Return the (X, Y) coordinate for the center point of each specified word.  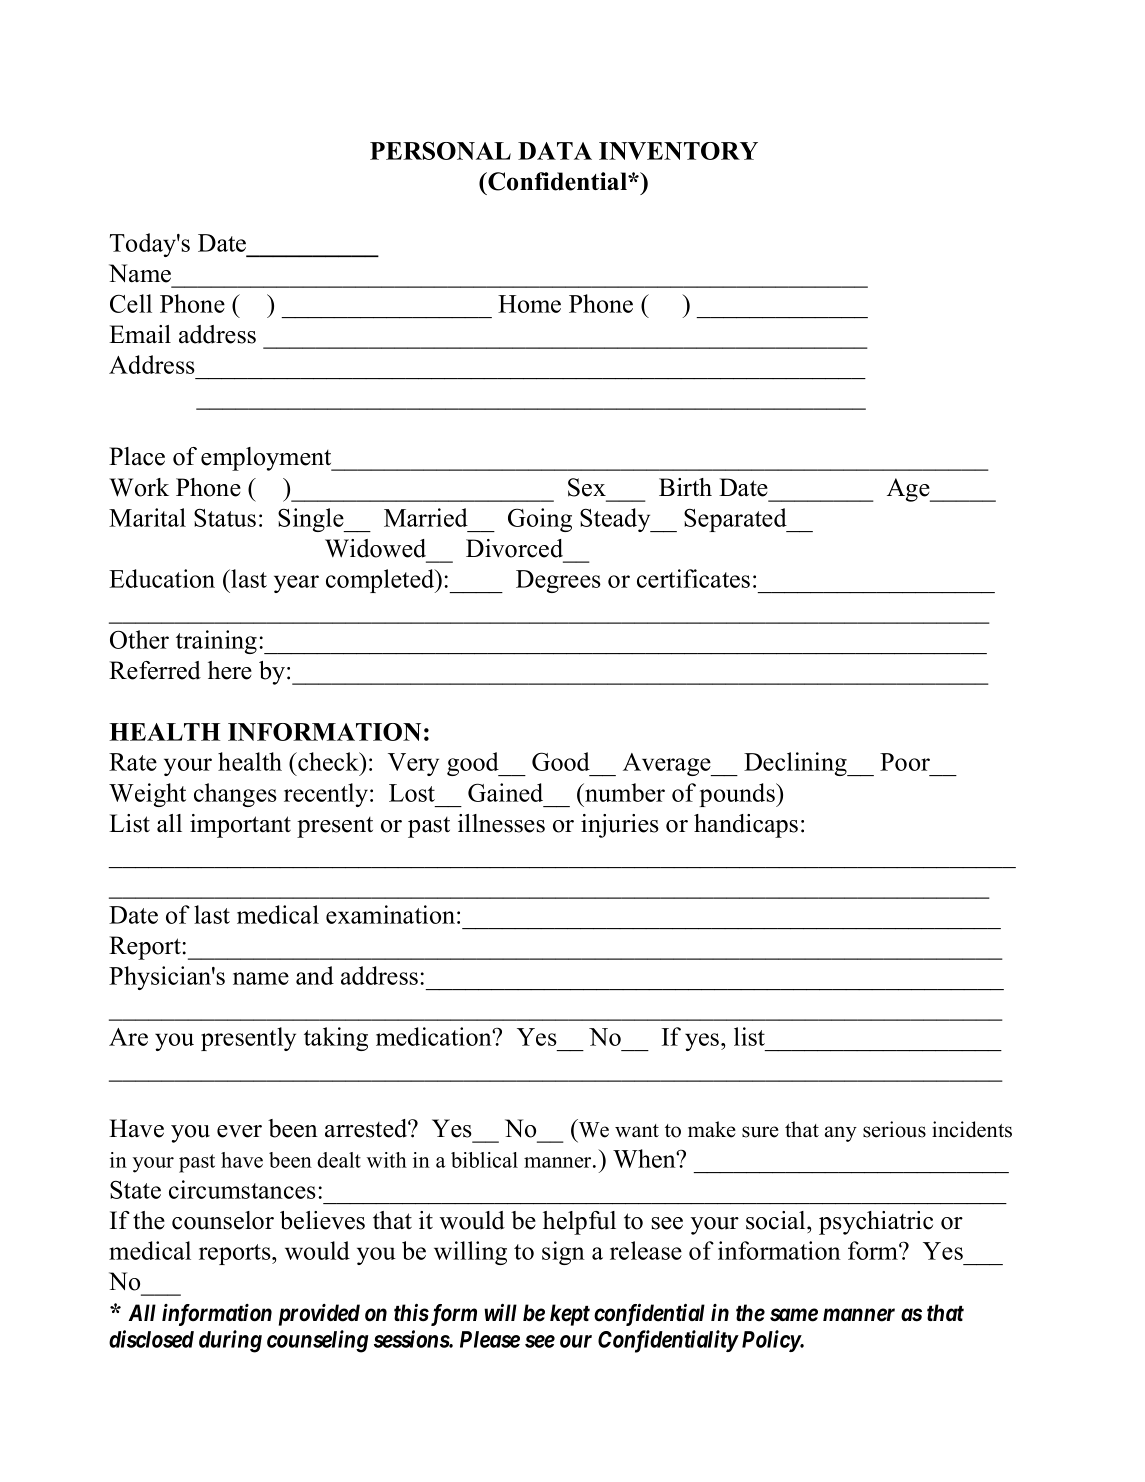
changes (235, 795)
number (624, 792)
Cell (131, 303)
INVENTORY (678, 151)
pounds (738, 795)
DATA (555, 151)
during (230, 1341)
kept (570, 1315)
